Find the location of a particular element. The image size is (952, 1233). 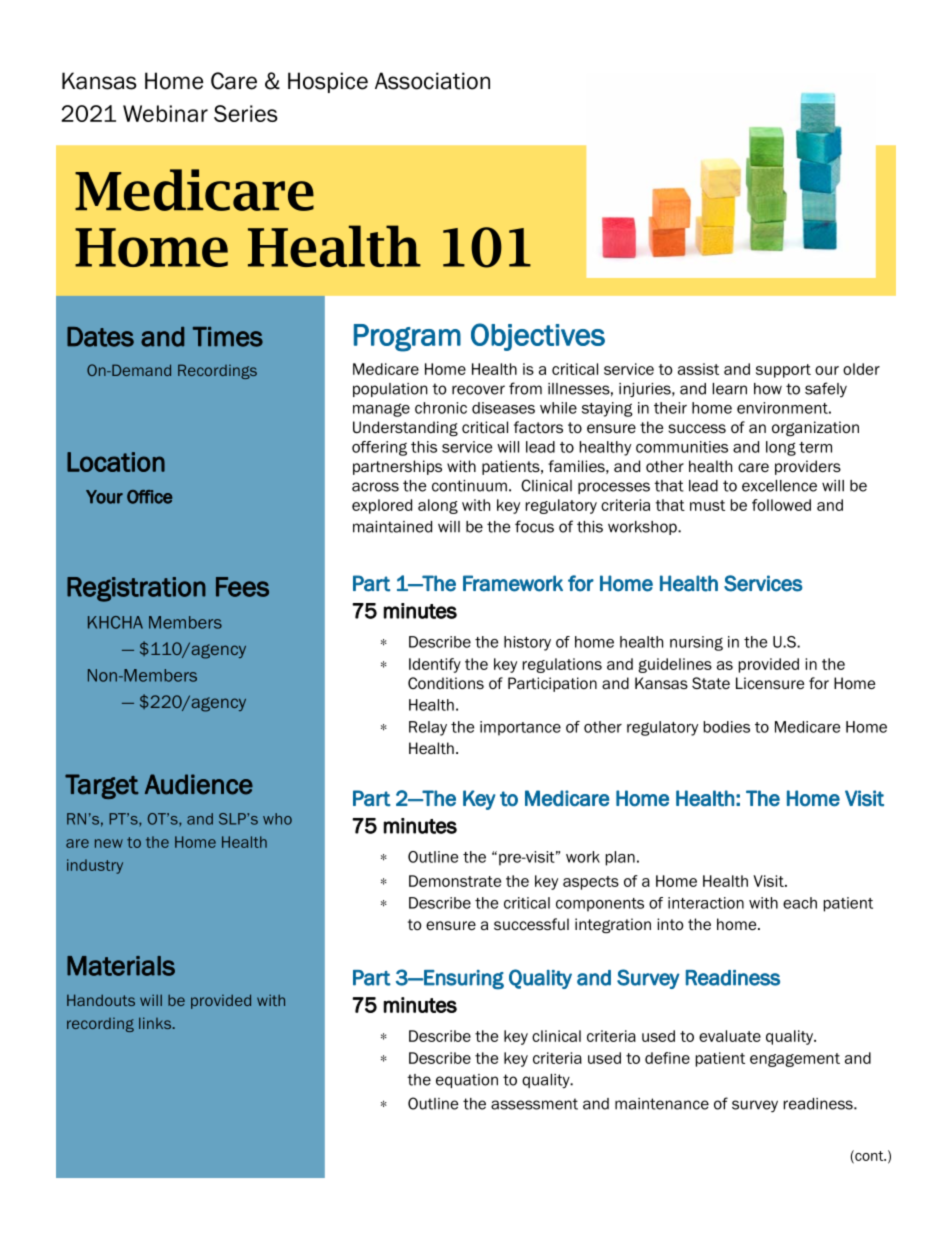

each is located at coordinates (800, 903).
